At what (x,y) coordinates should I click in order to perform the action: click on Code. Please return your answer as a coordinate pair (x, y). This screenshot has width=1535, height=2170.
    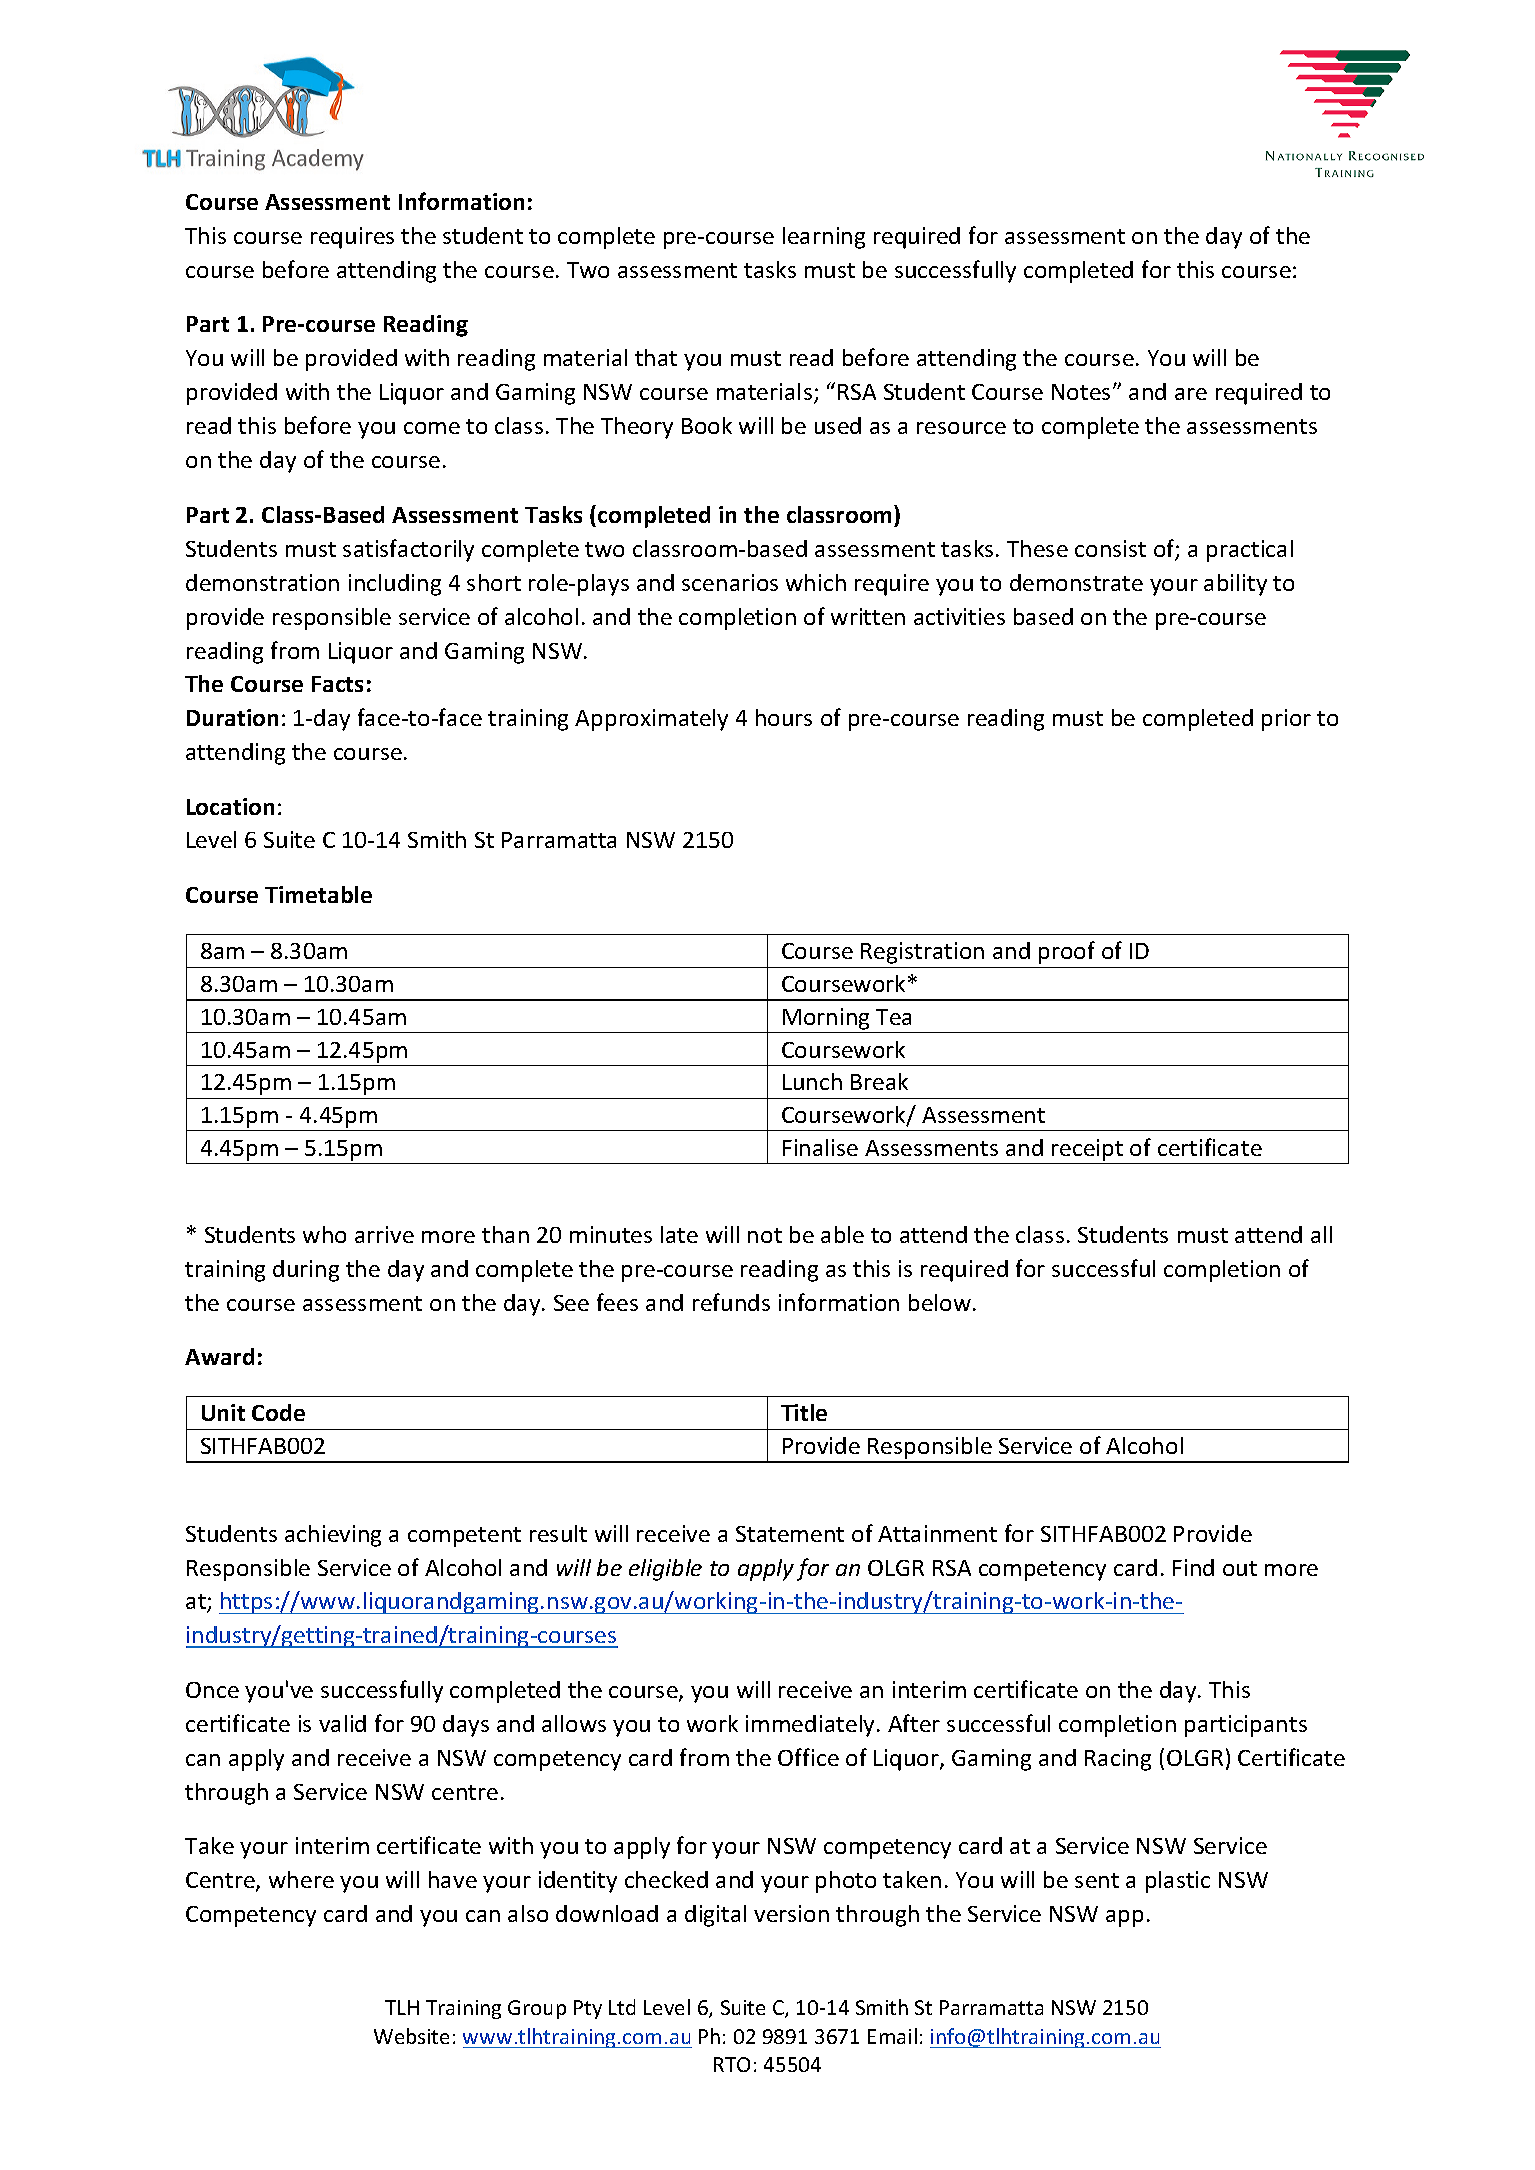
    Looking at the image, I should click on (278, 1412).
